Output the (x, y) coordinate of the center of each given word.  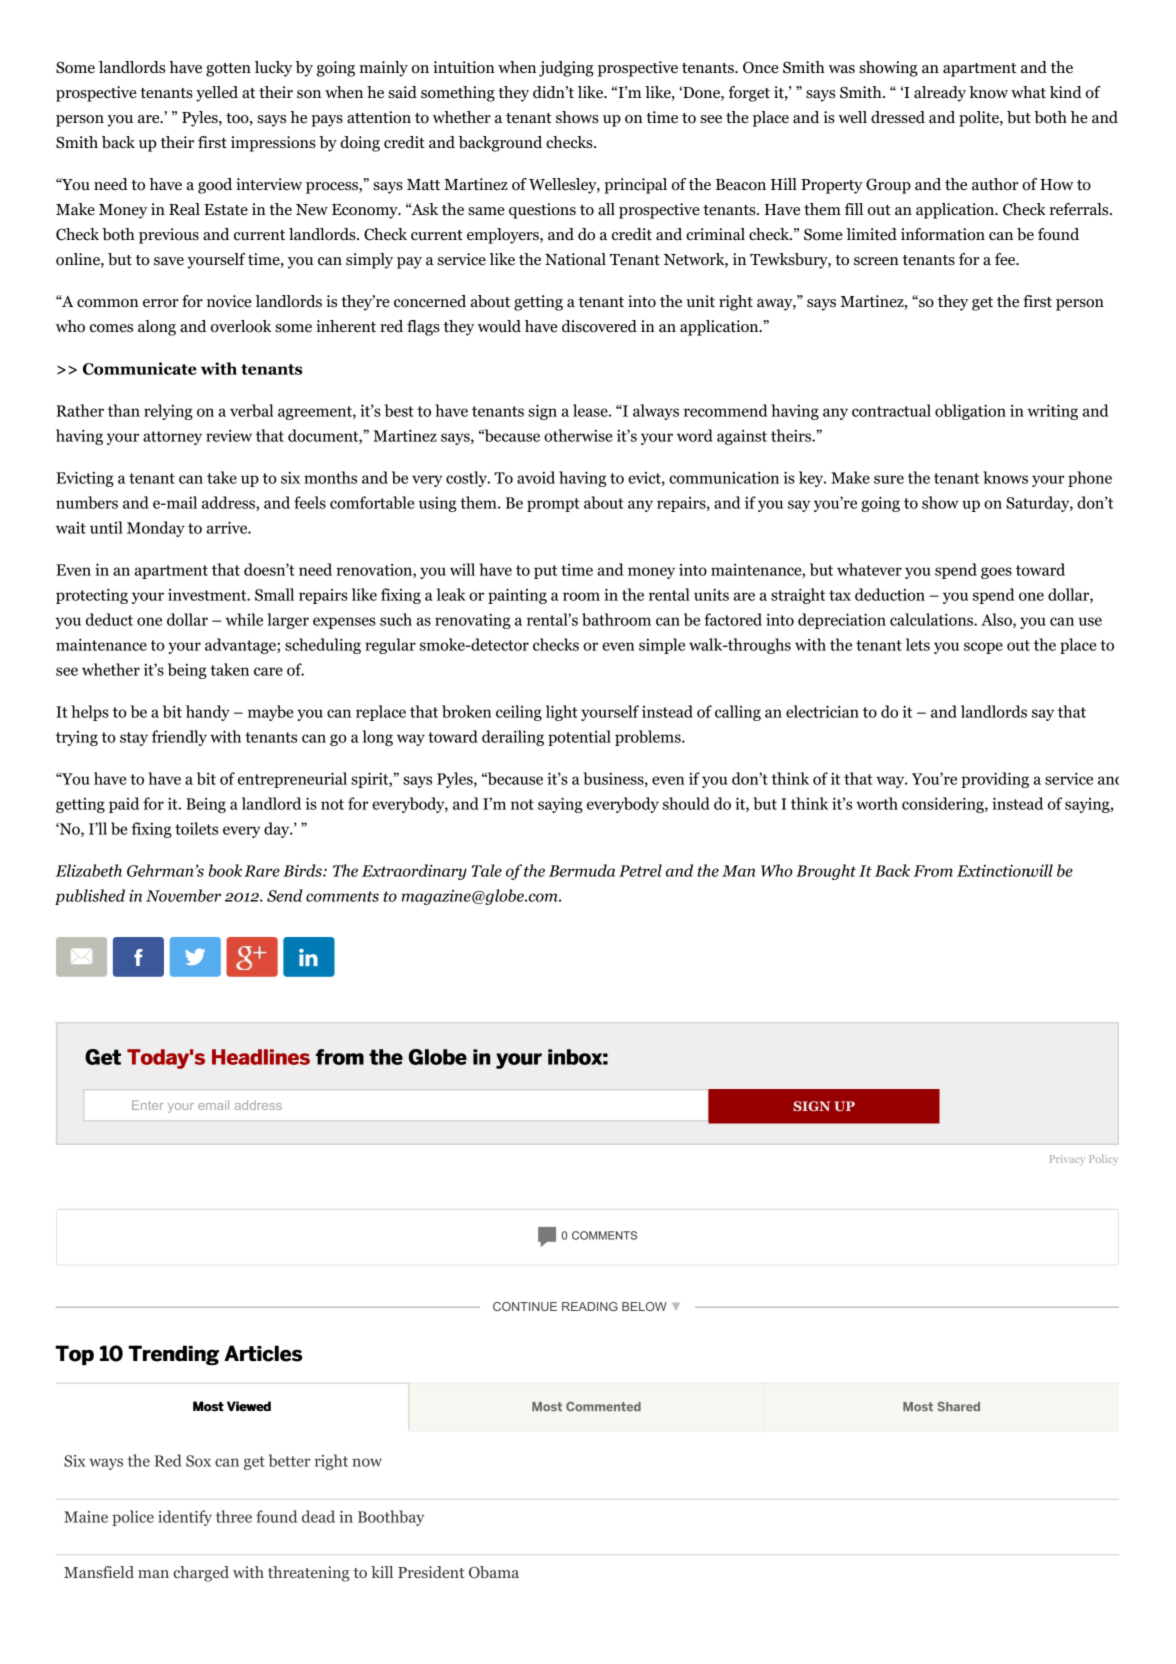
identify (185, 1518)
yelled (217, 94)
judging (566, 69)
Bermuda (582, 870)
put (545, 572)
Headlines (261, 1057)
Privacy (1067, 1160)
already (940, 94)
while (244, 619)
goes (996, 573)
